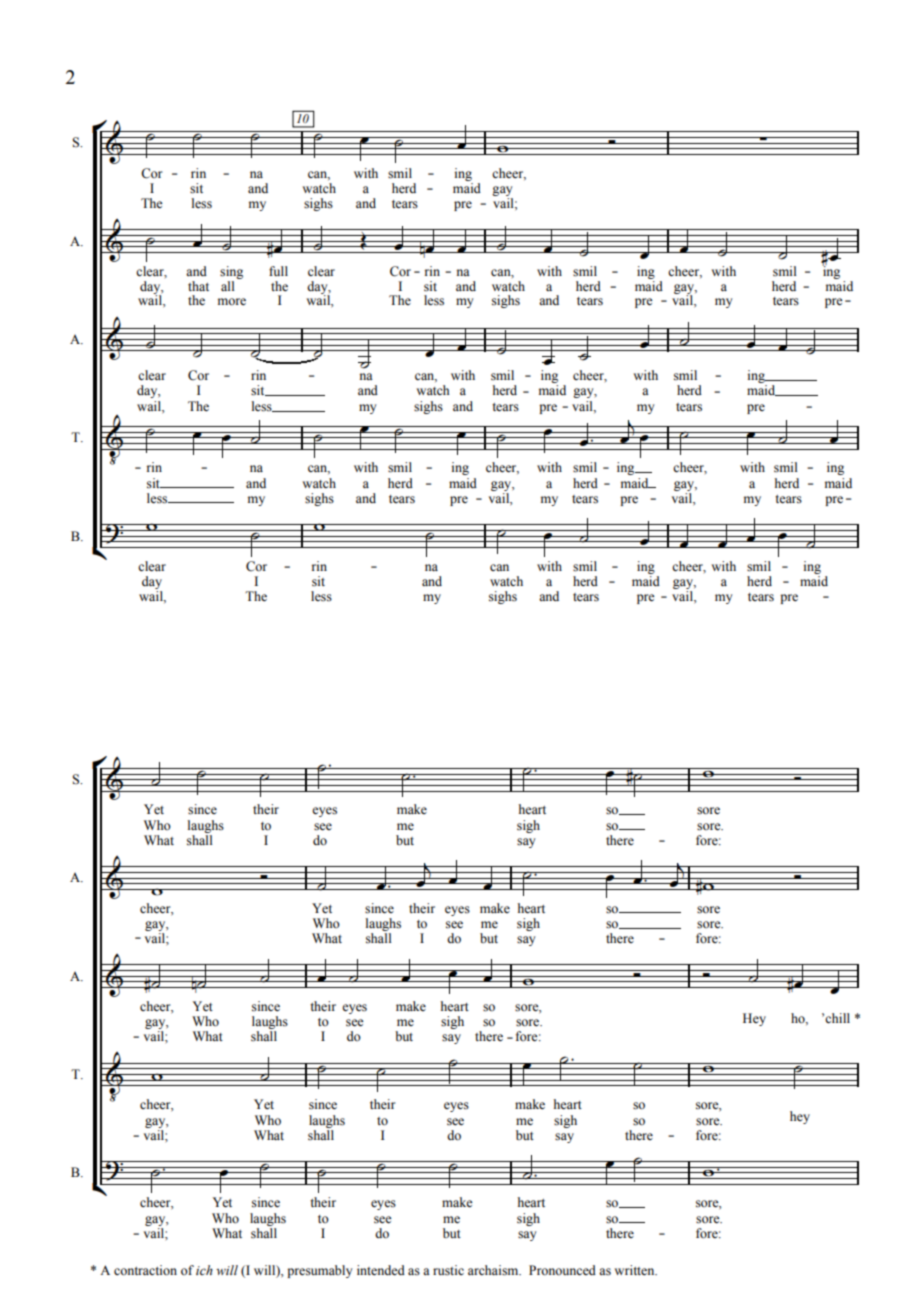  Describe the element at coordinates (145, 1270) in the screenshot. I see `contraction` at that location.
